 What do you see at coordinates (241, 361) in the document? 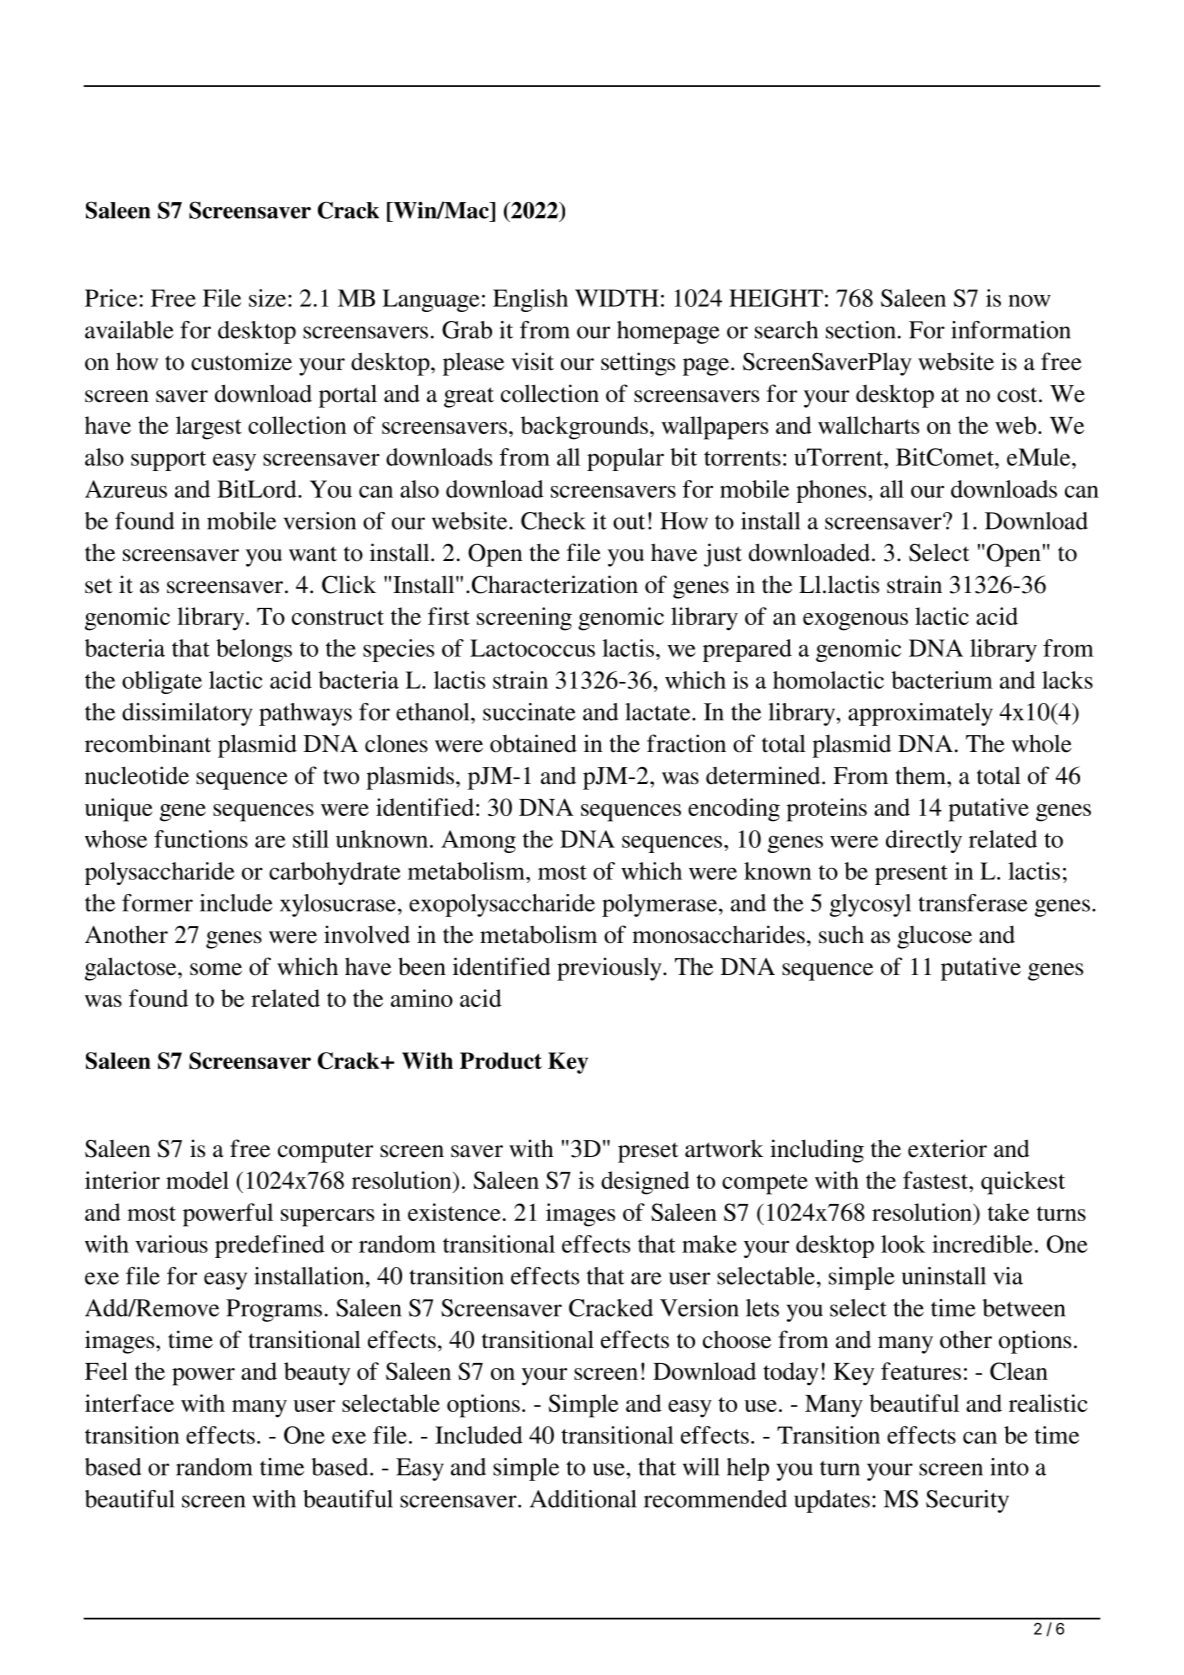
I see `customize` at bounding box center [241, 361].
